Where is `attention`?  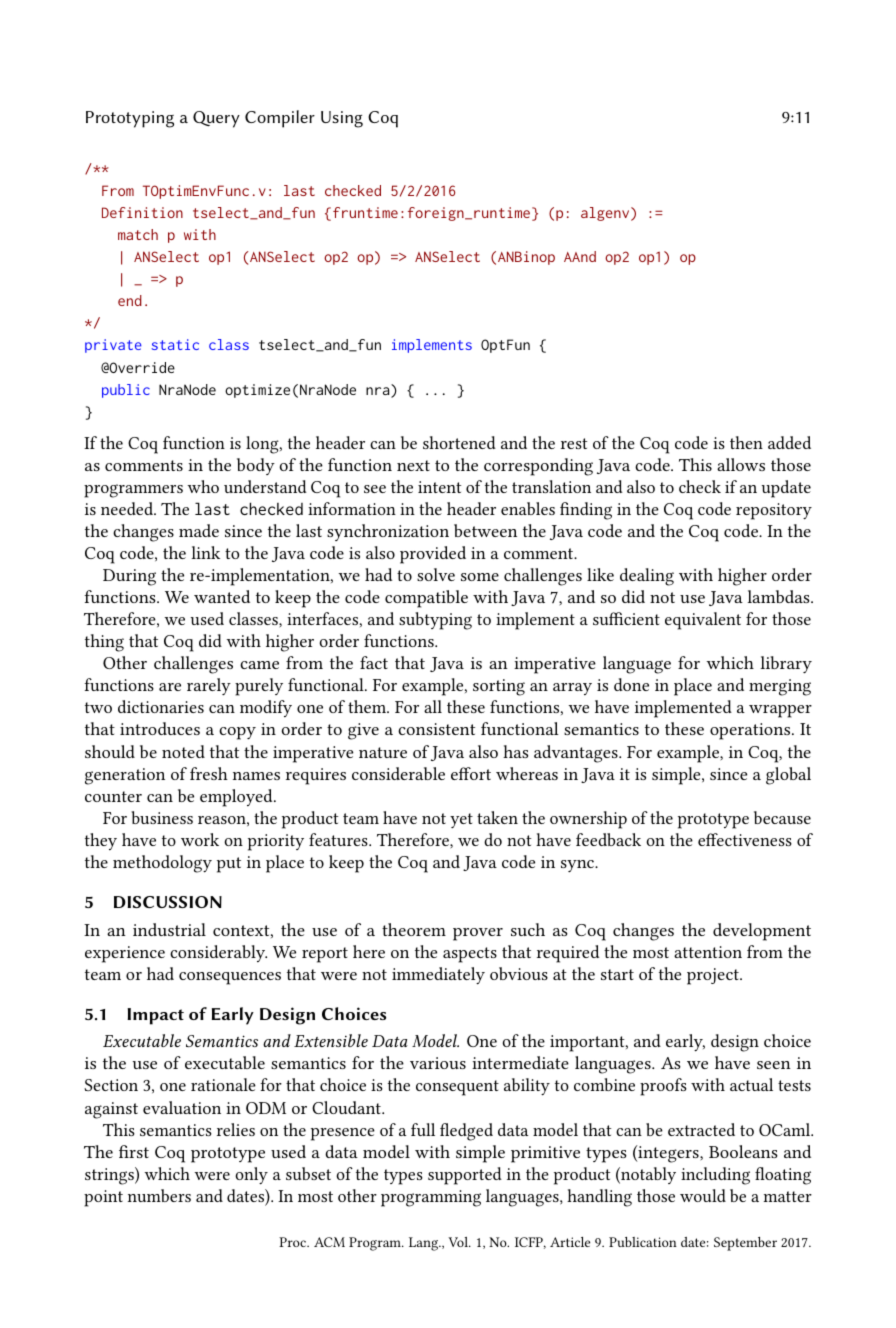 attention is located at coordinates (708, 952).
